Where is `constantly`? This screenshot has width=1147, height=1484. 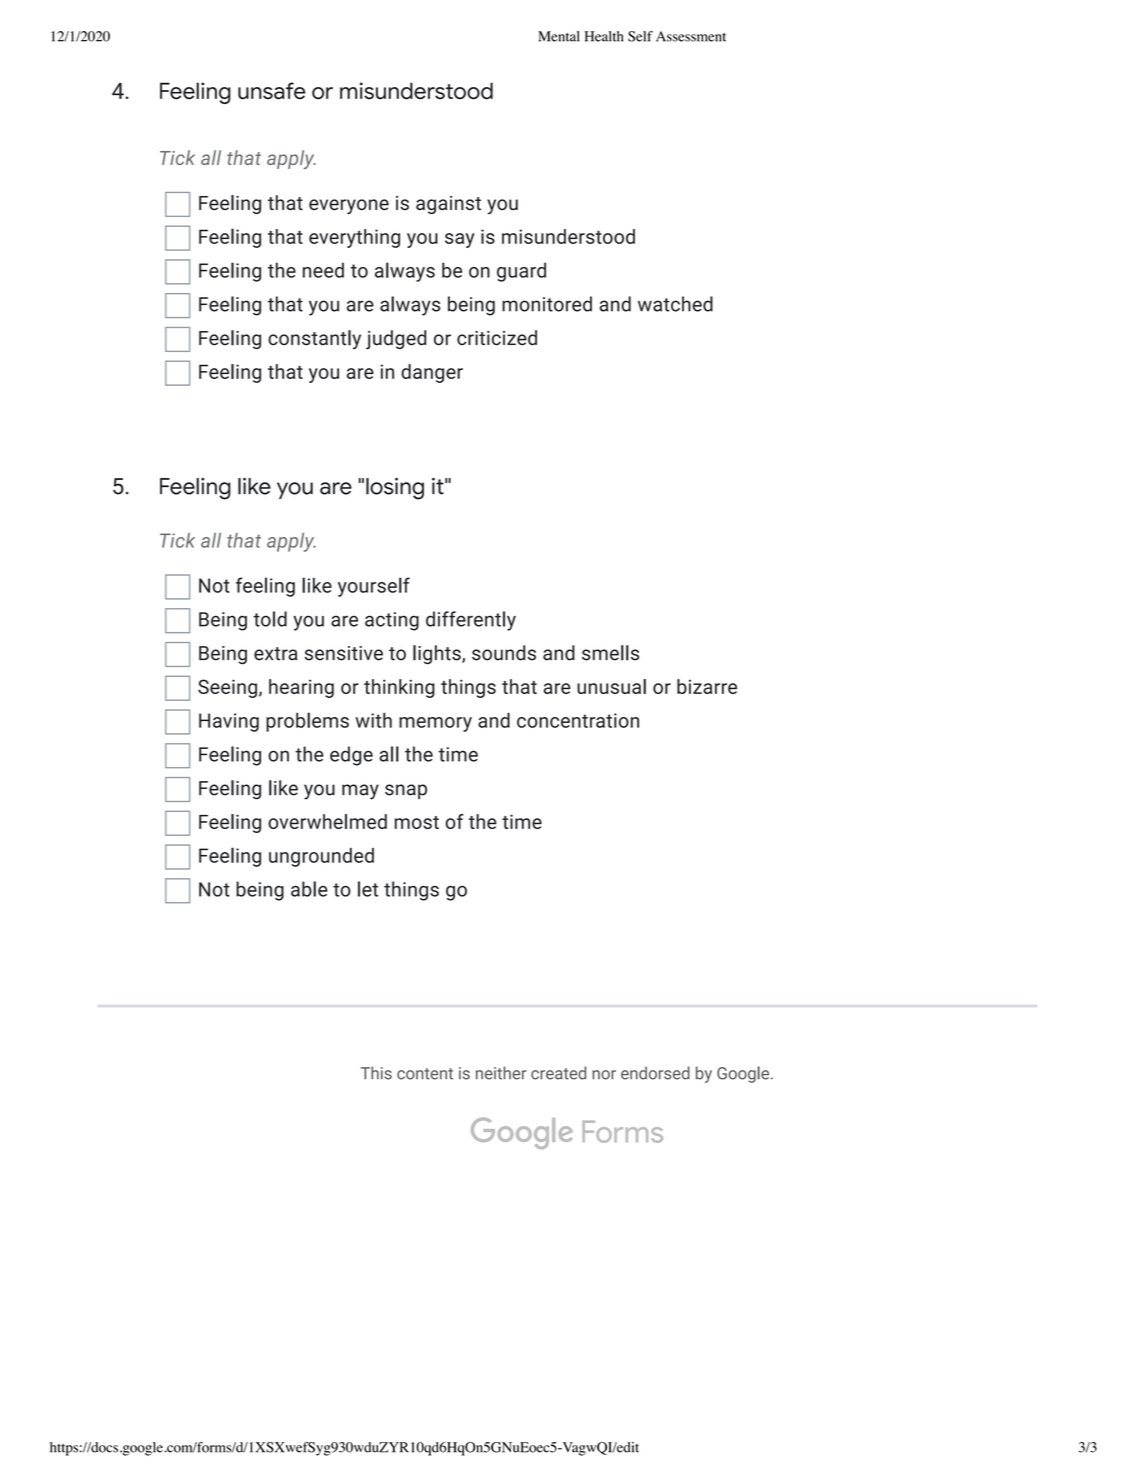 constantly is located at coordinates (314, 339).
